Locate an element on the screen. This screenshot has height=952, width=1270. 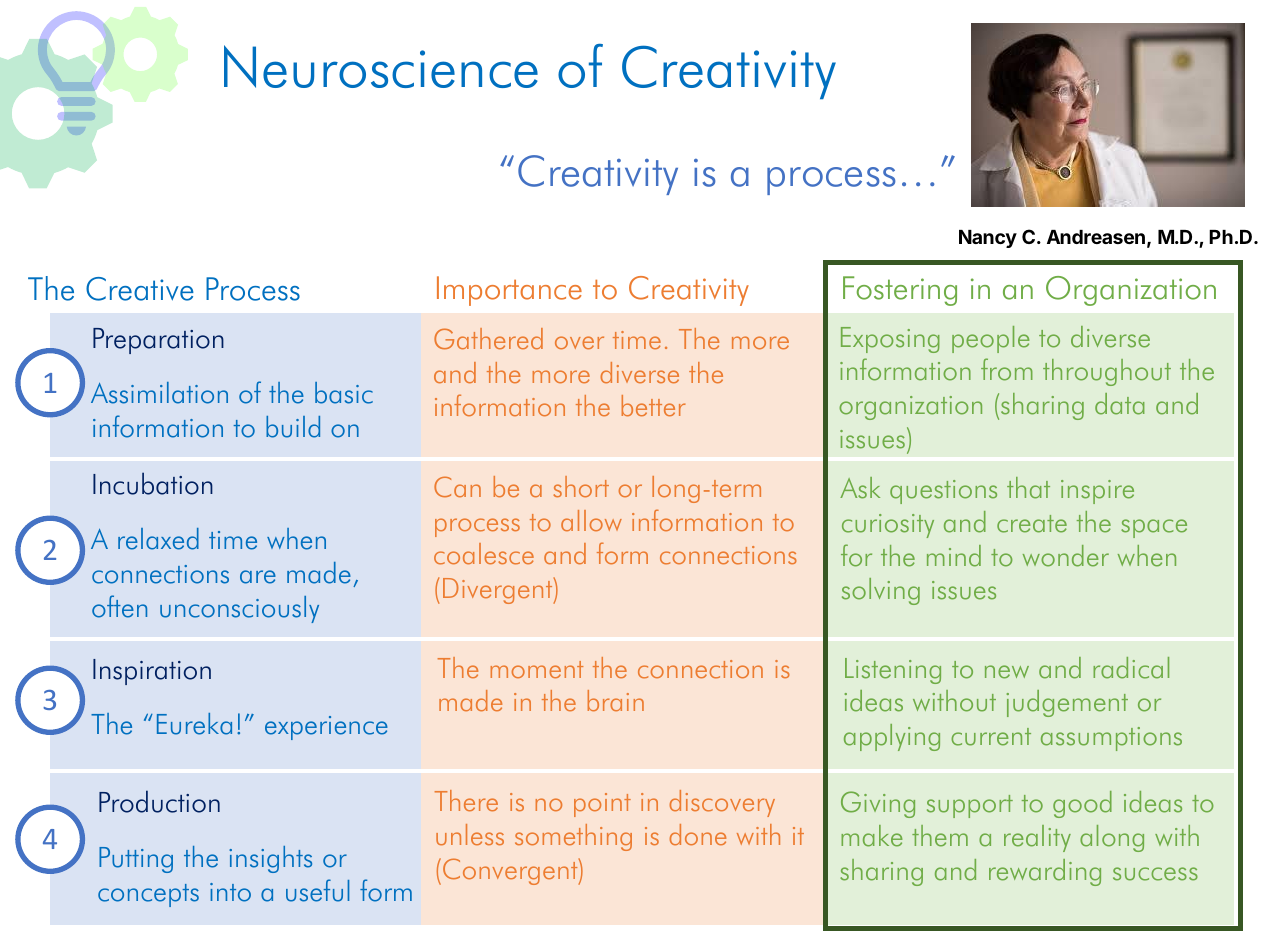
new is located at coordinates (1007, 672).
